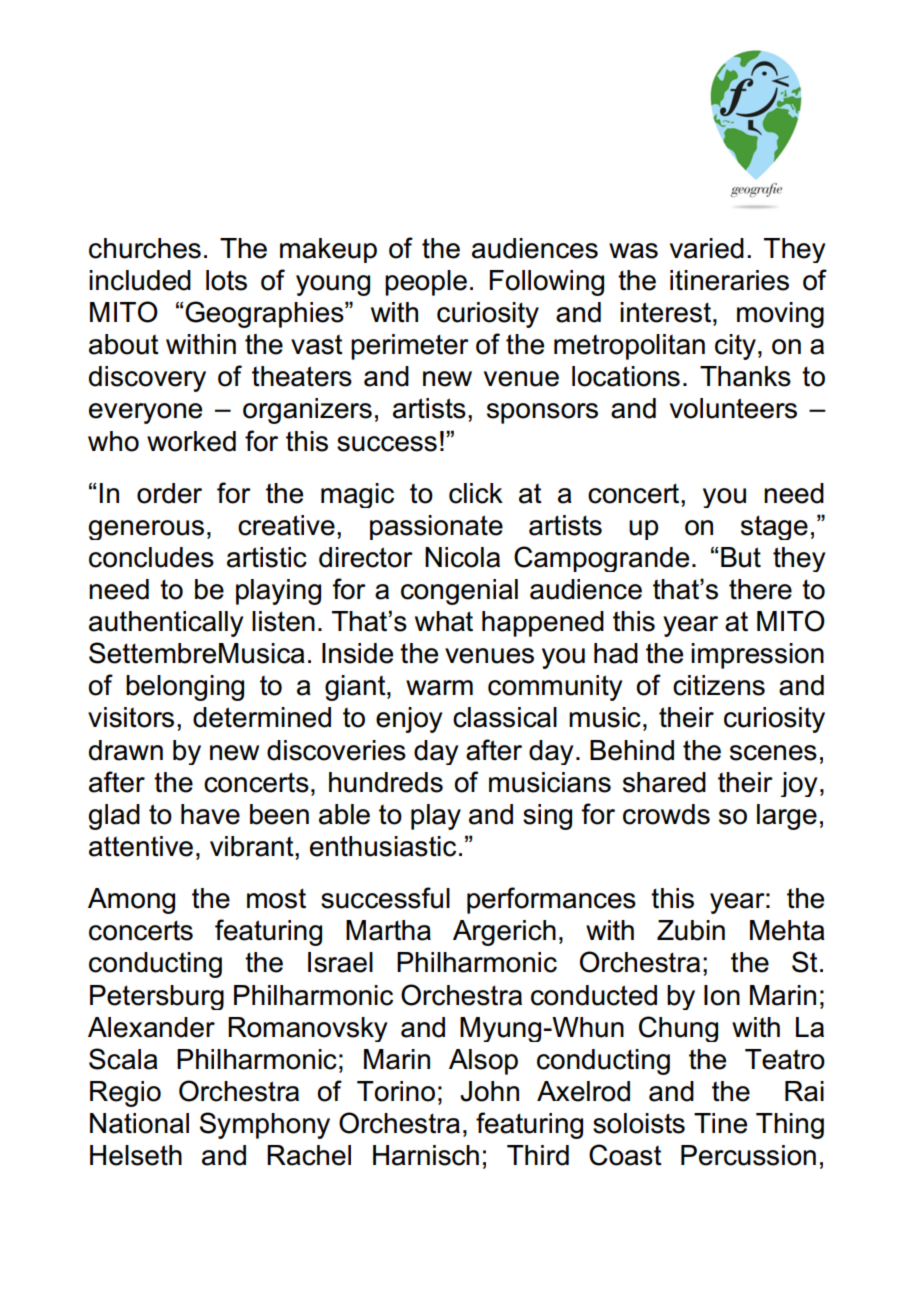 This page has height=1308, width=924. I want to click on belonging, so click(185, 688).
